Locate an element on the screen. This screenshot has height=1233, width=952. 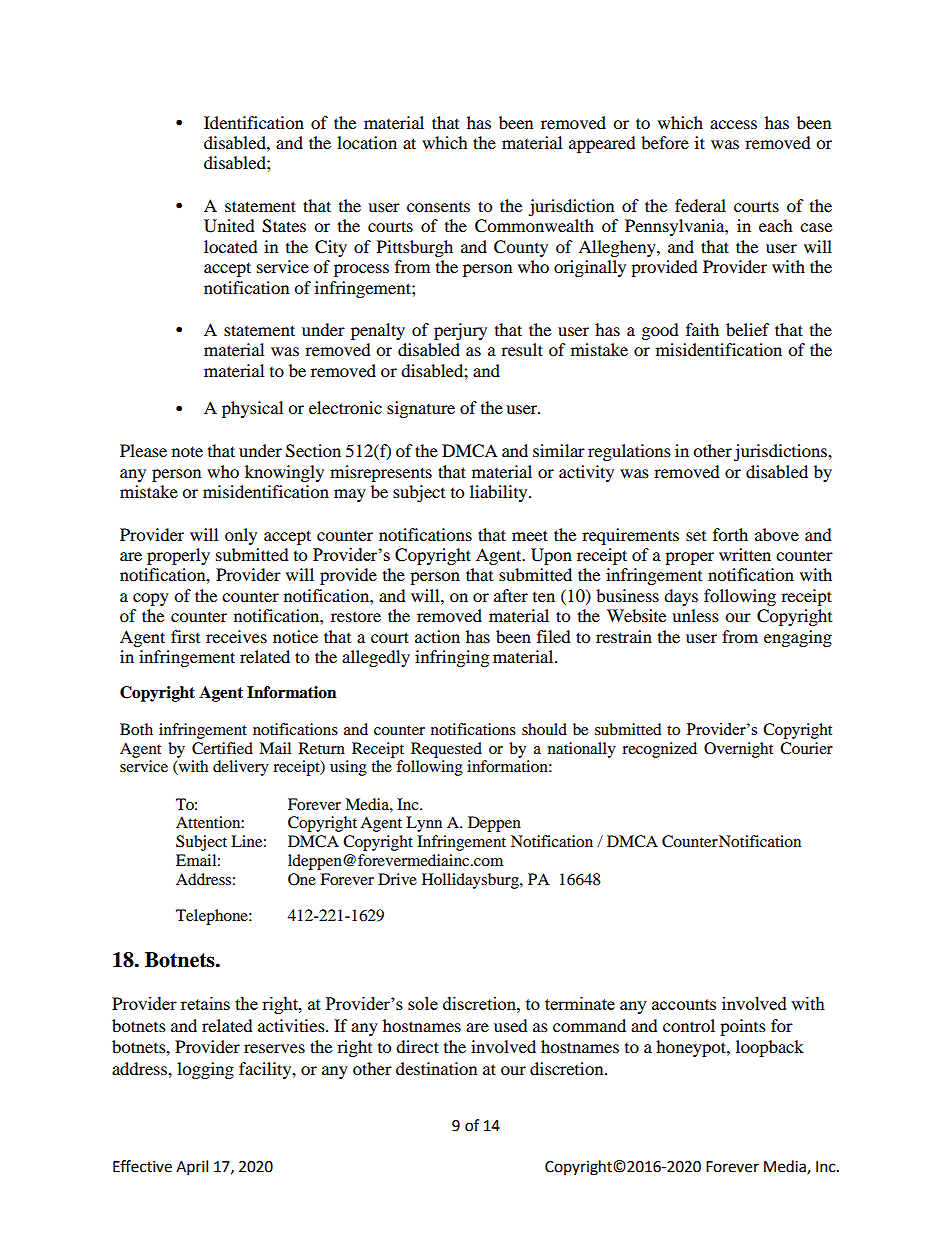
access is located at coordinates (733, 124).
